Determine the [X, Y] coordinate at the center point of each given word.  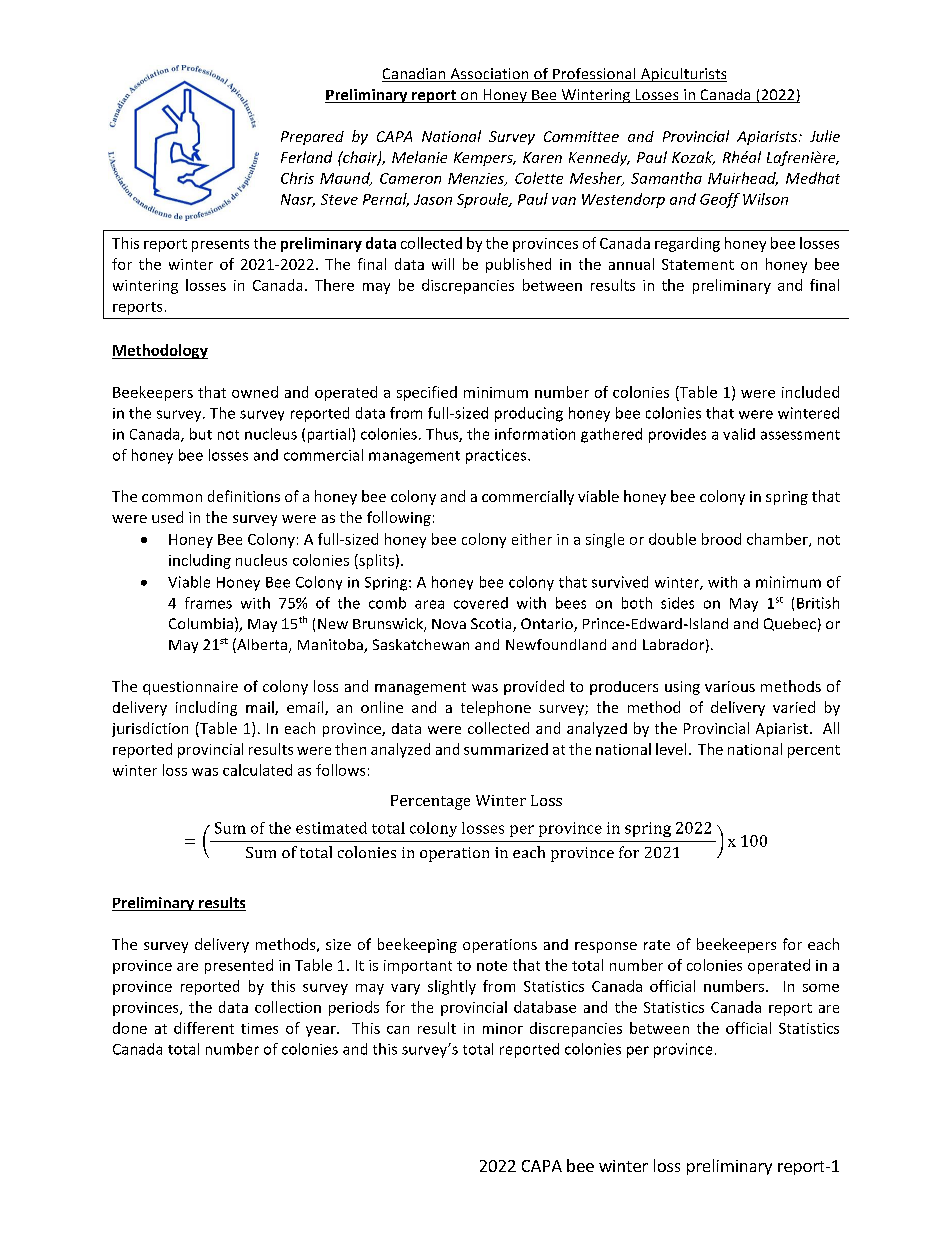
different [204, 1028]
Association [489, 75]
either [532, 539]
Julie [825, 136]
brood [721, 539]
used [167, 517]
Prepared [312, 138]
